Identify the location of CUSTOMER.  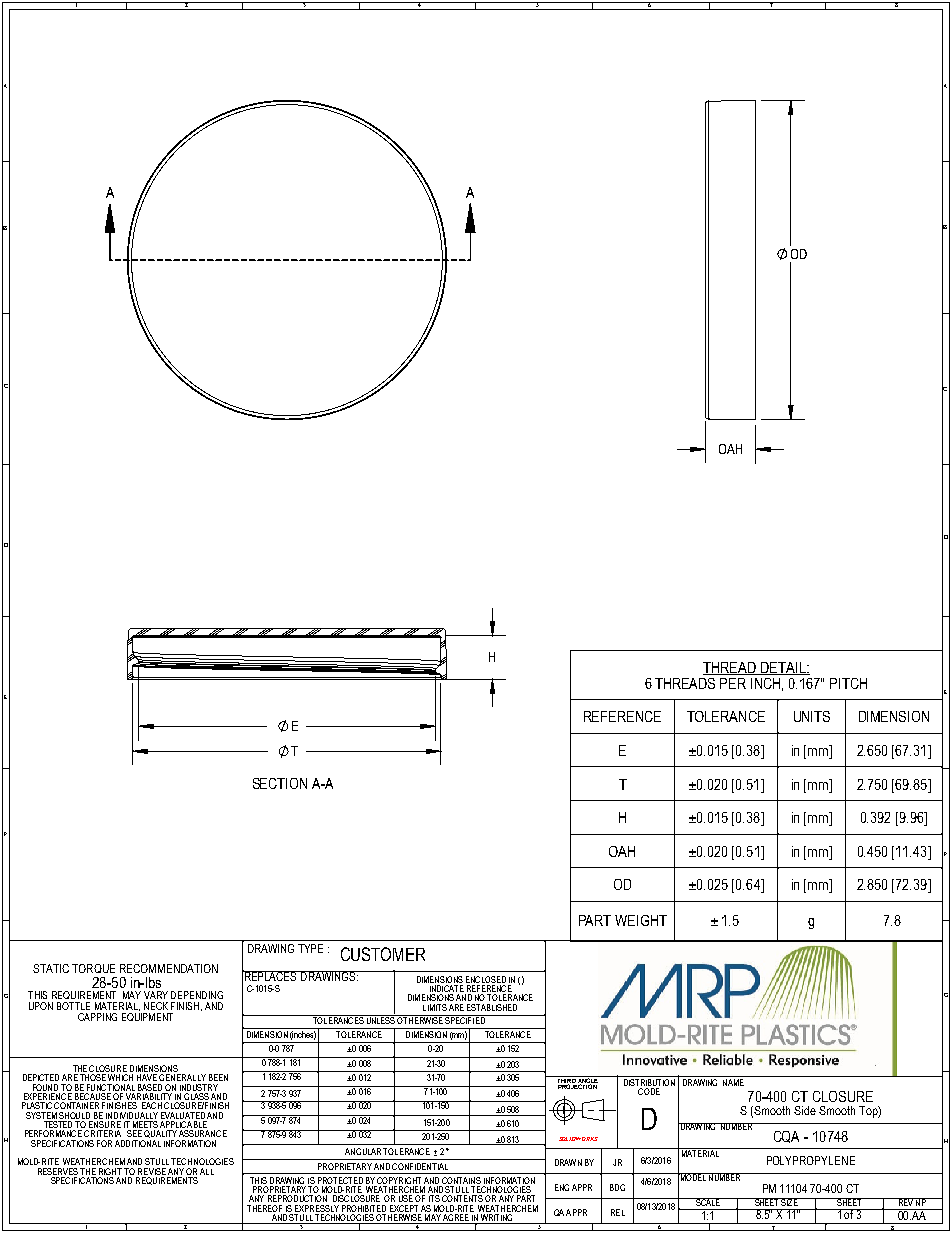
(383, 954).
